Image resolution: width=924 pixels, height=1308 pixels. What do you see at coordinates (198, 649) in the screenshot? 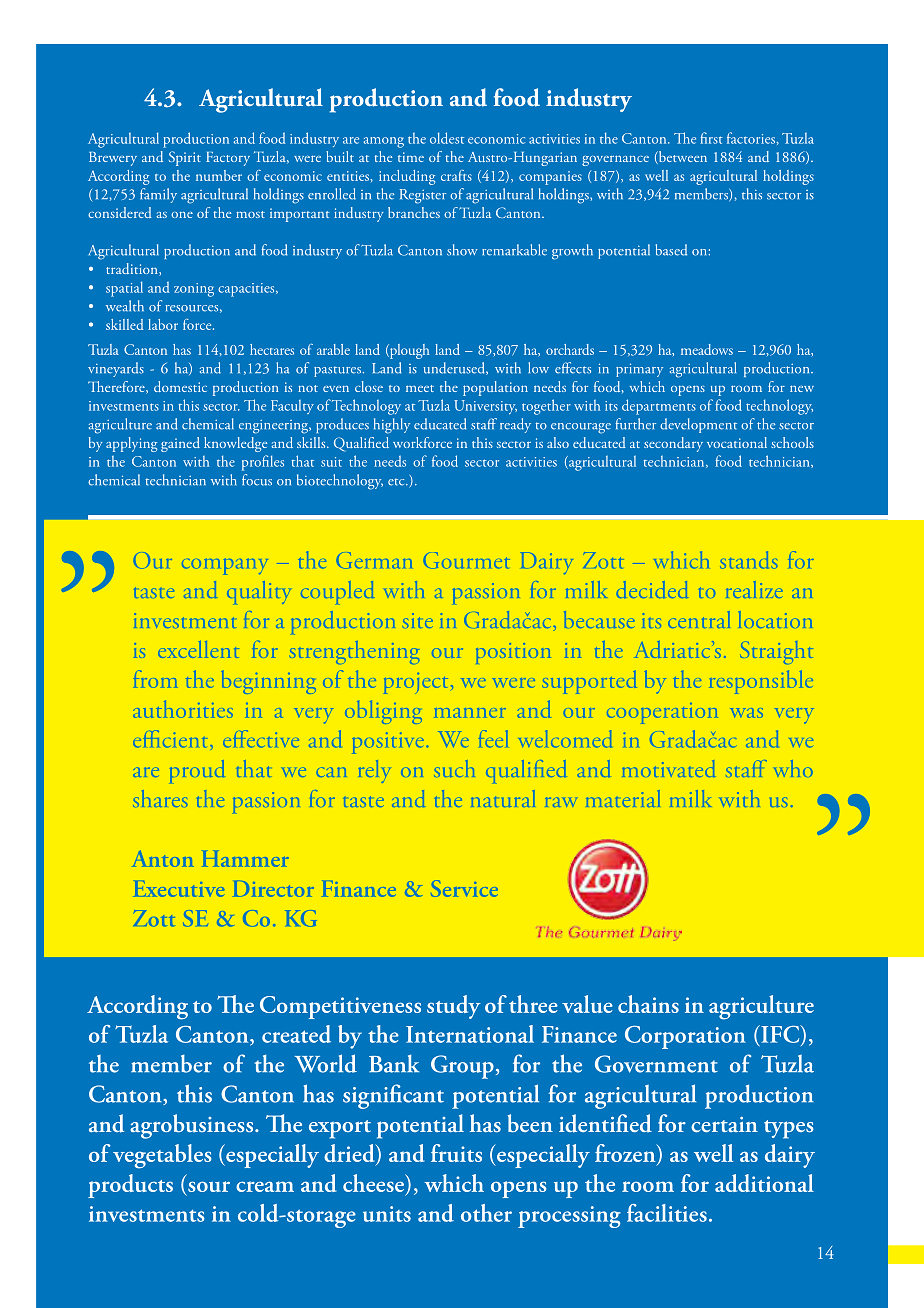
I see `excellent` at bounding box center [198, 649].
